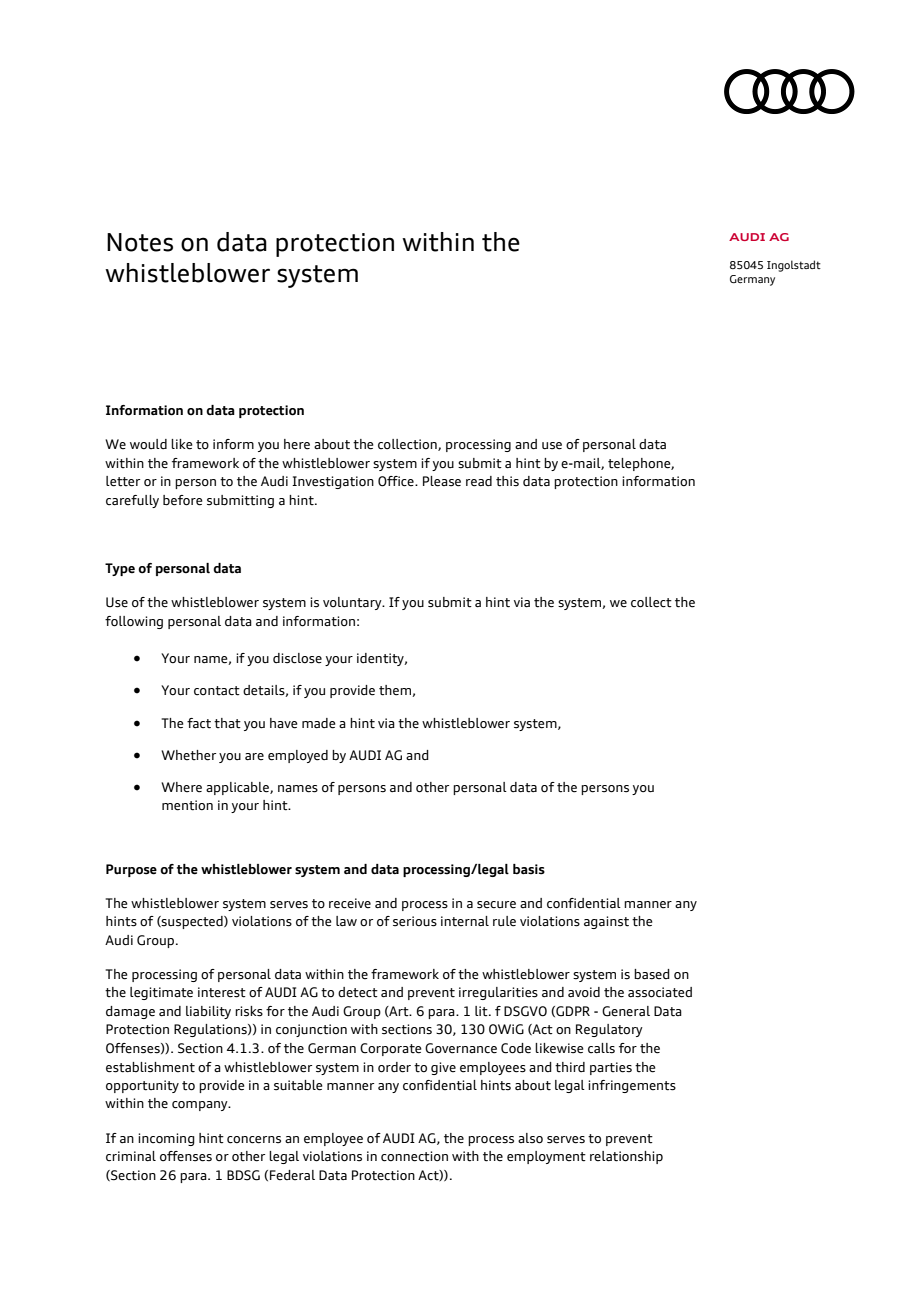  Describe the element at coordinates (350, 903) in the page. I see `receive` at that location.
